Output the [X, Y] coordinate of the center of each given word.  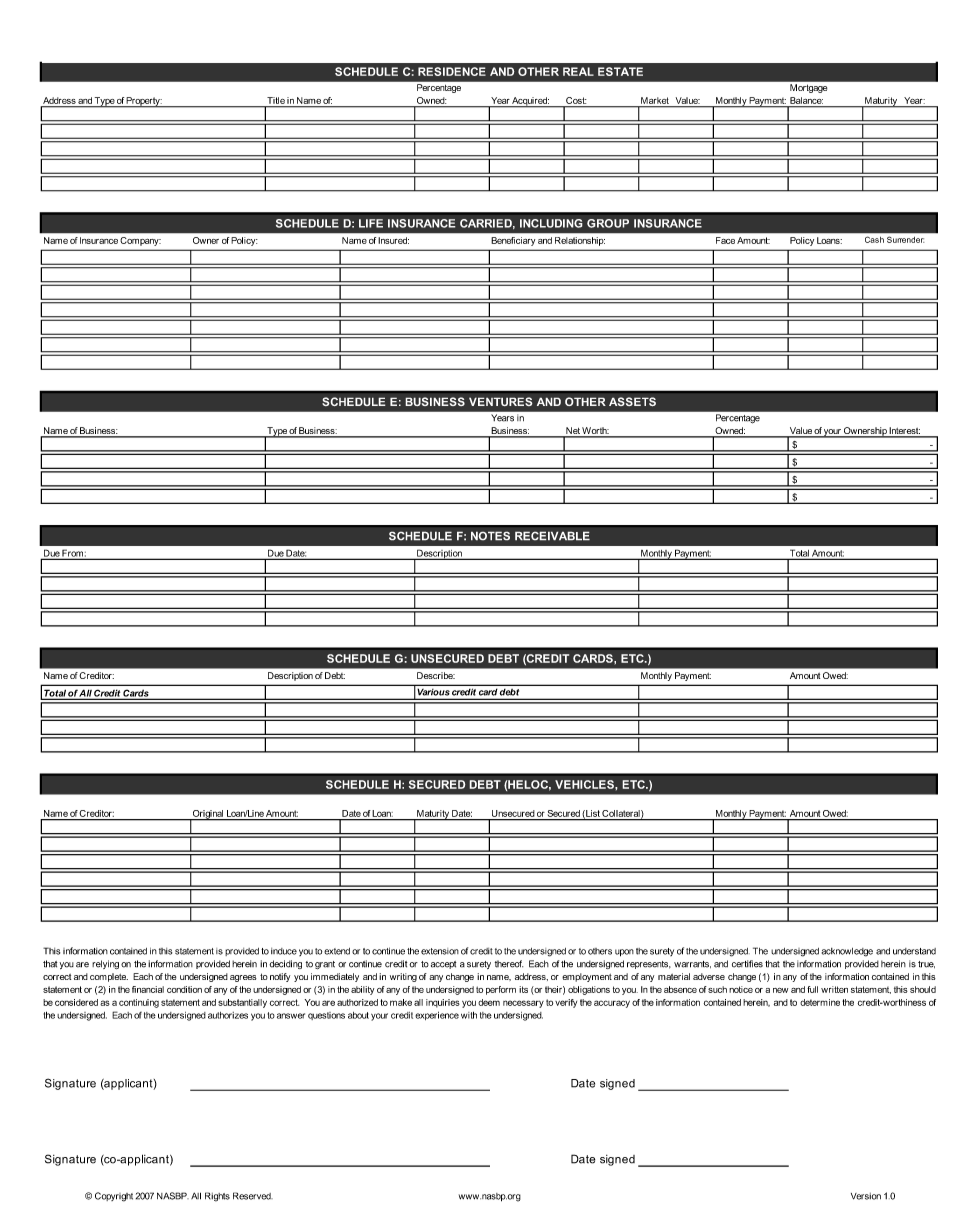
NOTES [490, 536]
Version [866, 1196]
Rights [217, 1197]
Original [208, 815]
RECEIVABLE [552, 536]
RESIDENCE [452, 71]
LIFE [371, 223]
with [469, 1015]
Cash [874, 240]
